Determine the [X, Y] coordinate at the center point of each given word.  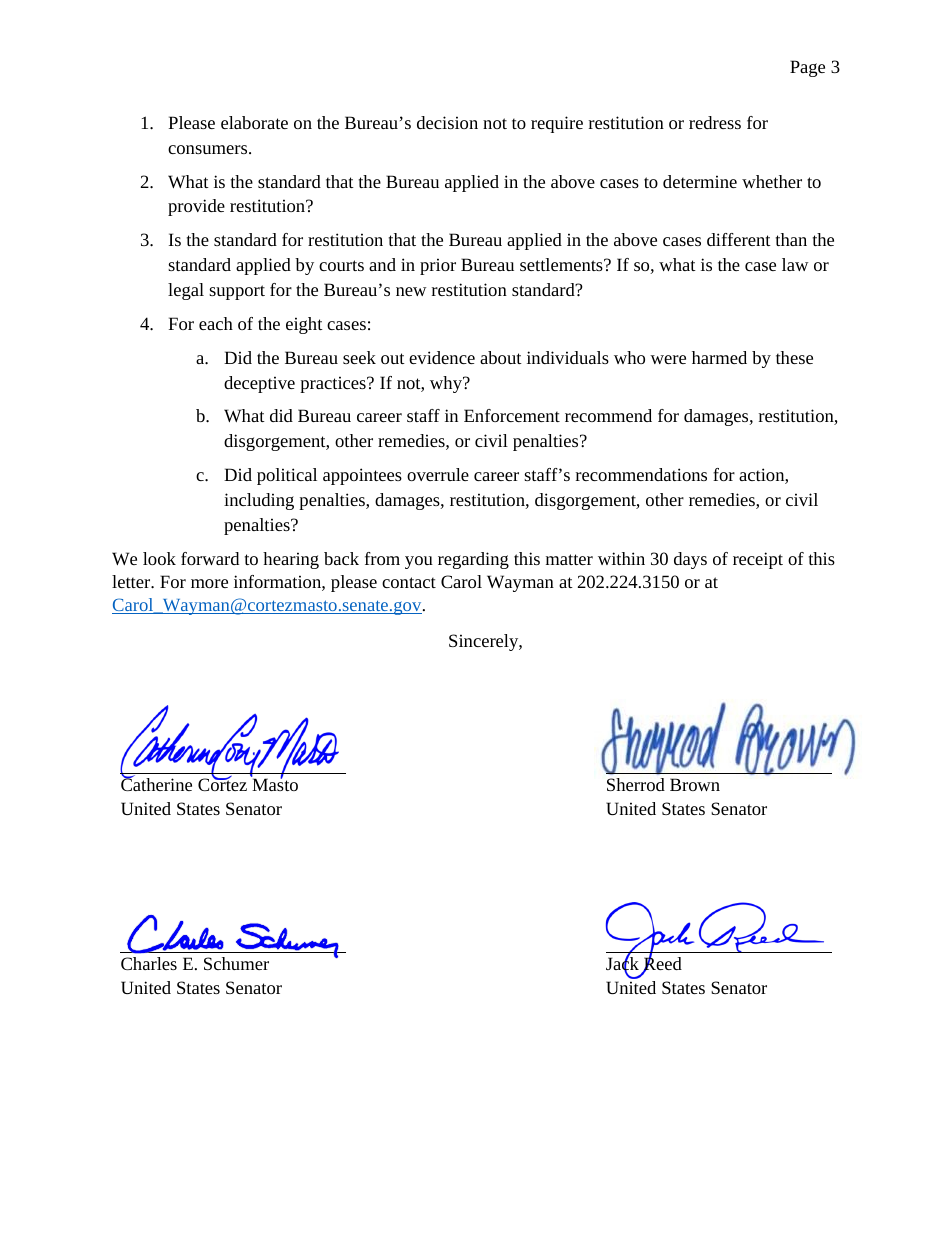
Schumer [236, 963]
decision [447, 122]
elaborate [254, 122]
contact [409, 582]
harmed [719, 357]
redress [715, 122]
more [209, 583]
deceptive [259, 384]
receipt [758, 560]
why [447, 384]
